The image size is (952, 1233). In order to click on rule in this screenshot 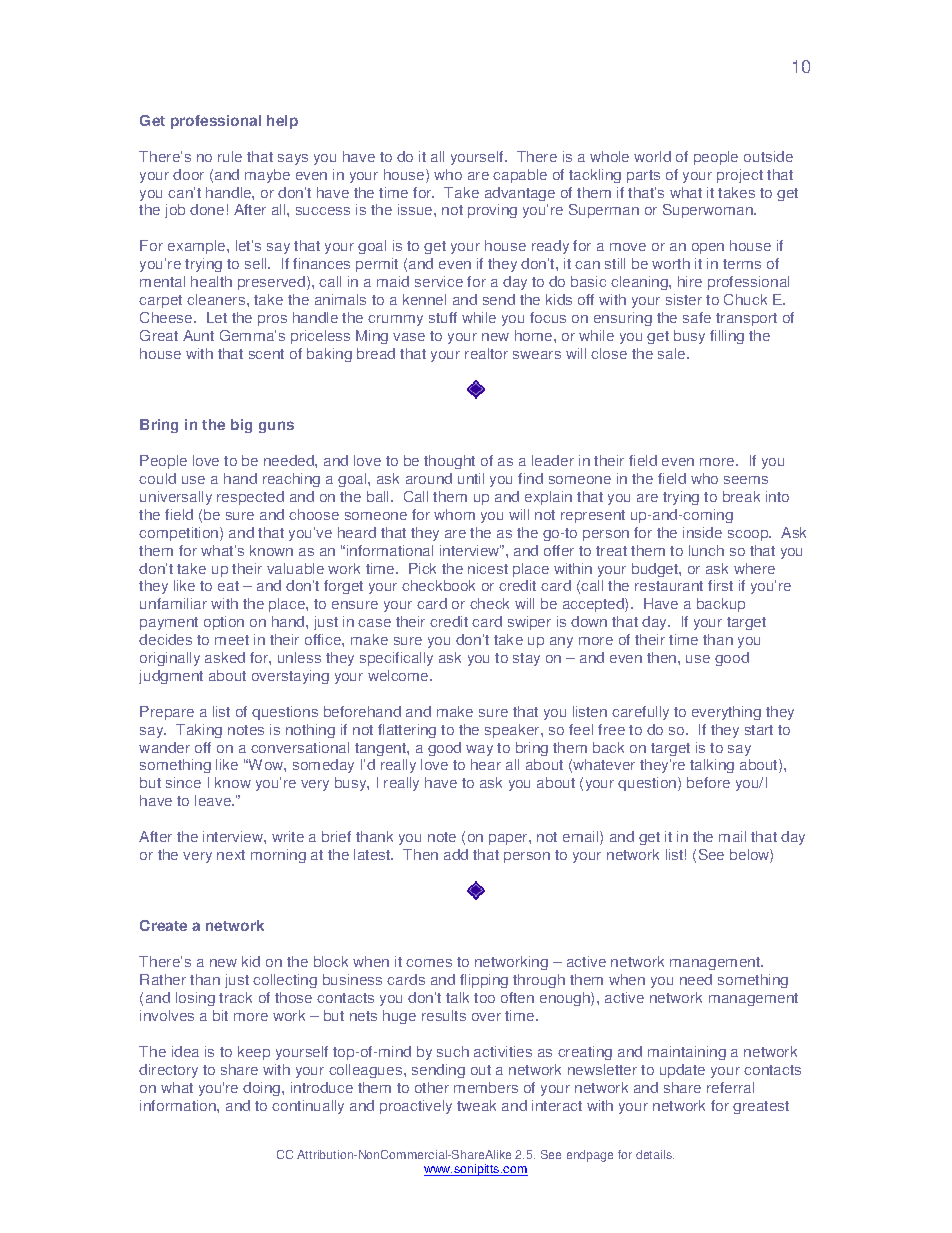, I will do `click(230, 156)`.
